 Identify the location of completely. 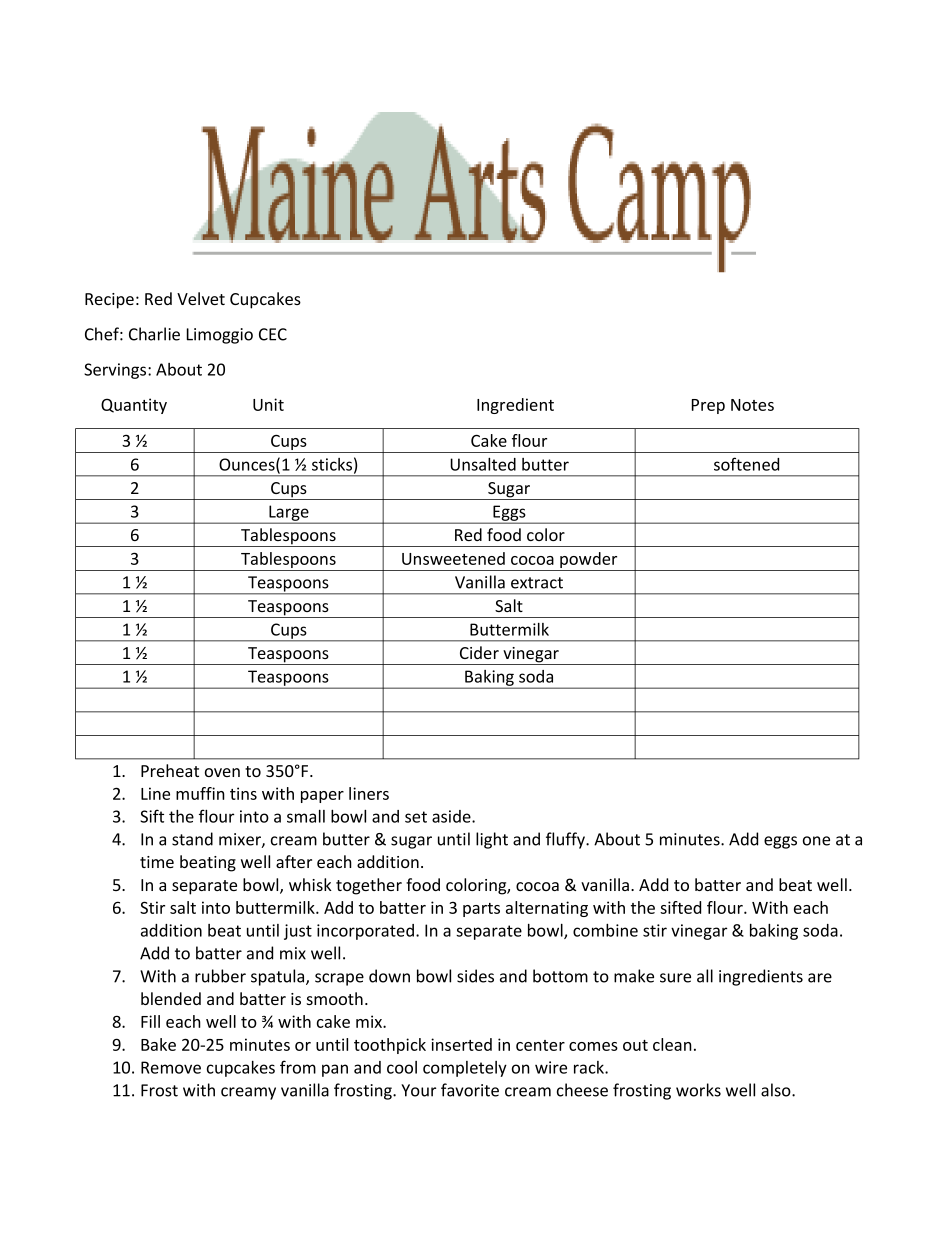
(465, 1069).
